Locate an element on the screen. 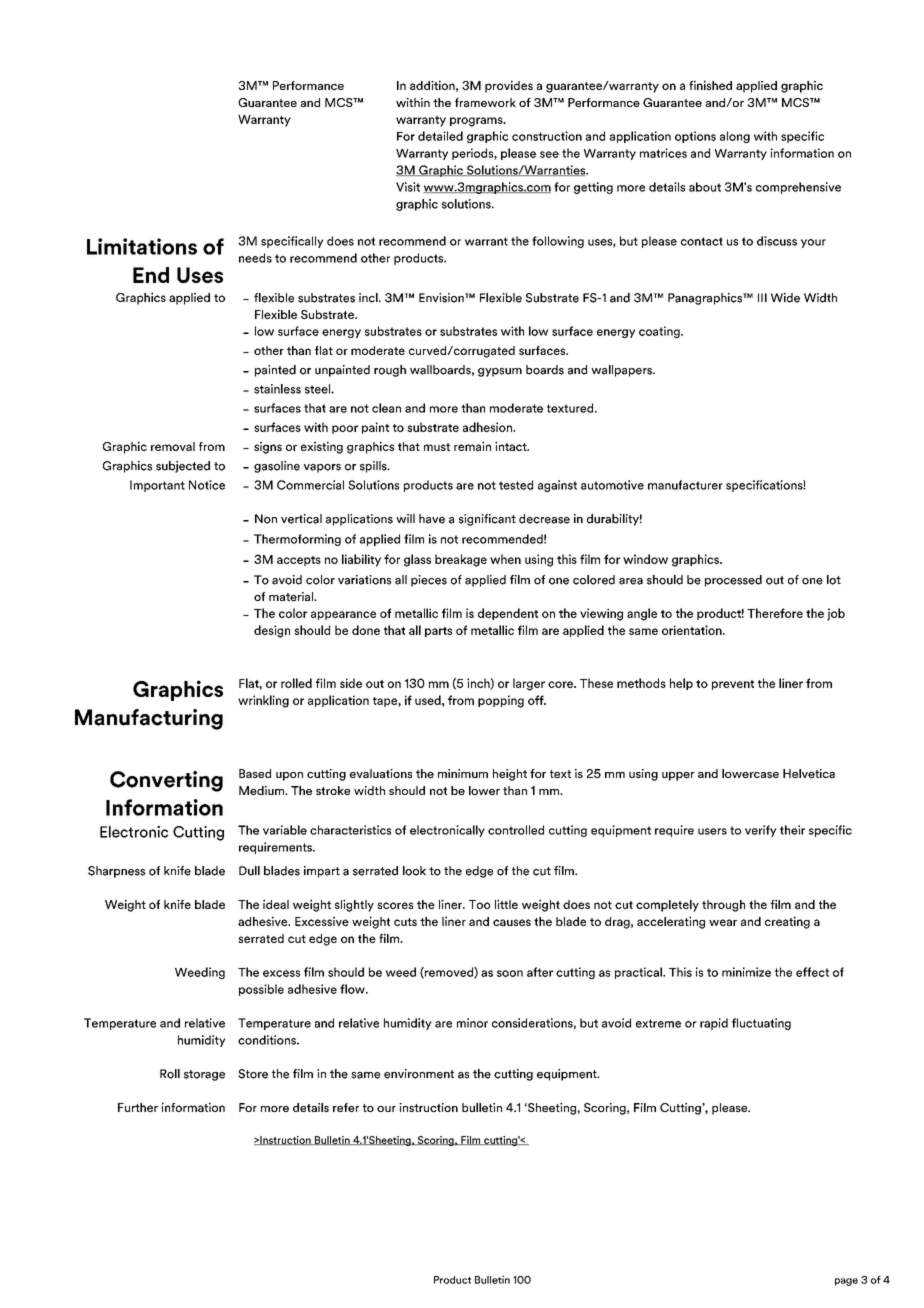 The height and width of the screenshot is (1308, 924). programs is located at coordinates (477, 122).
